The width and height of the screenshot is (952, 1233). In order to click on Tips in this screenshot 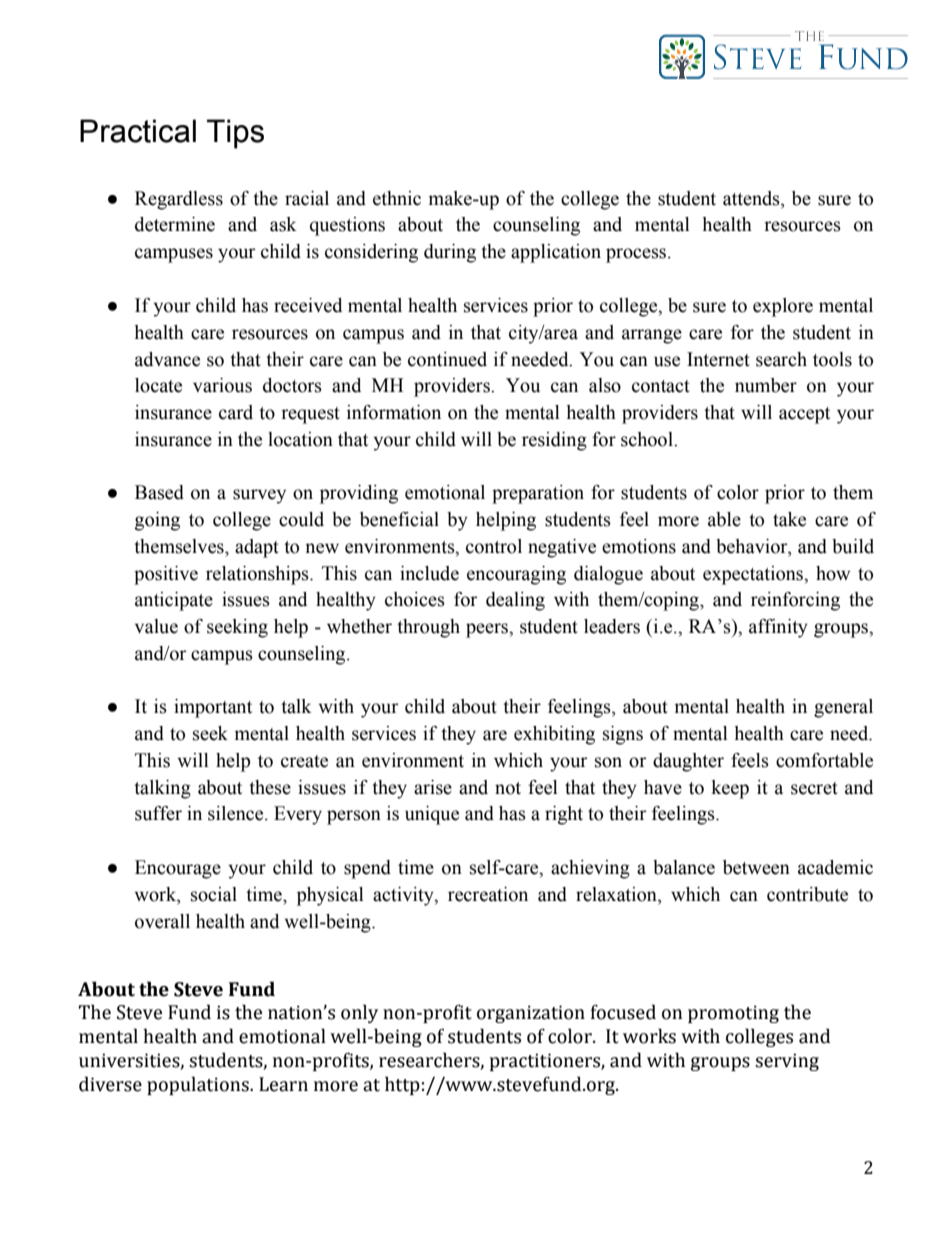, I will do `click(235, 134)`.
